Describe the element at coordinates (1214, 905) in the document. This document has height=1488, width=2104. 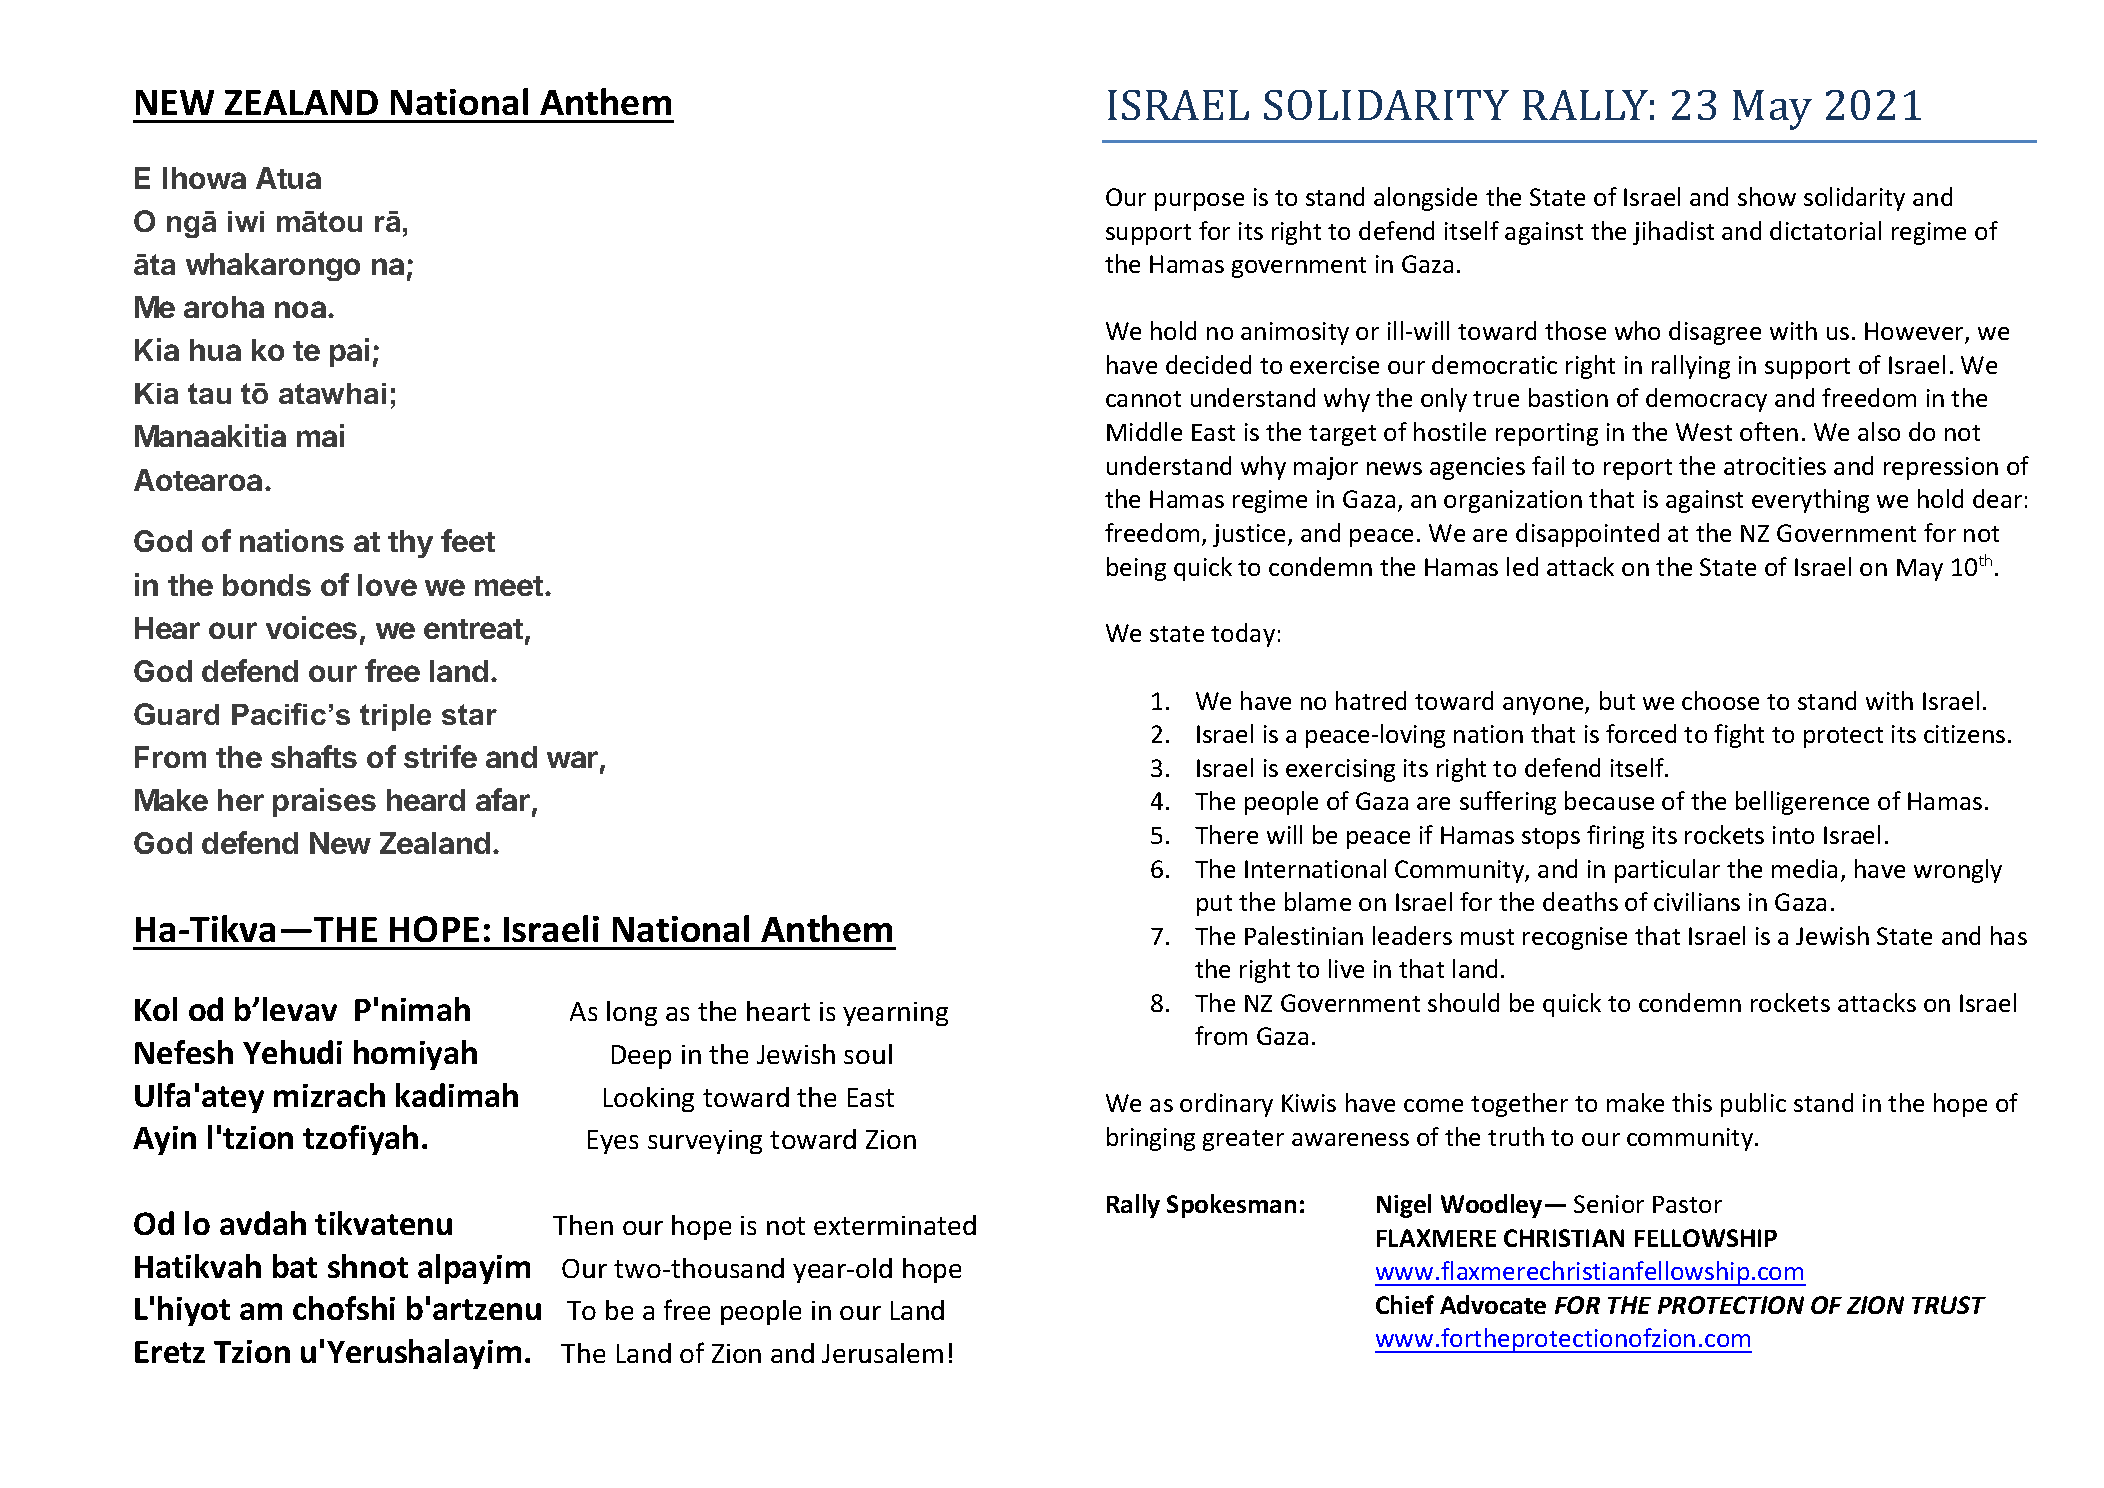
I see `put` at that location.
